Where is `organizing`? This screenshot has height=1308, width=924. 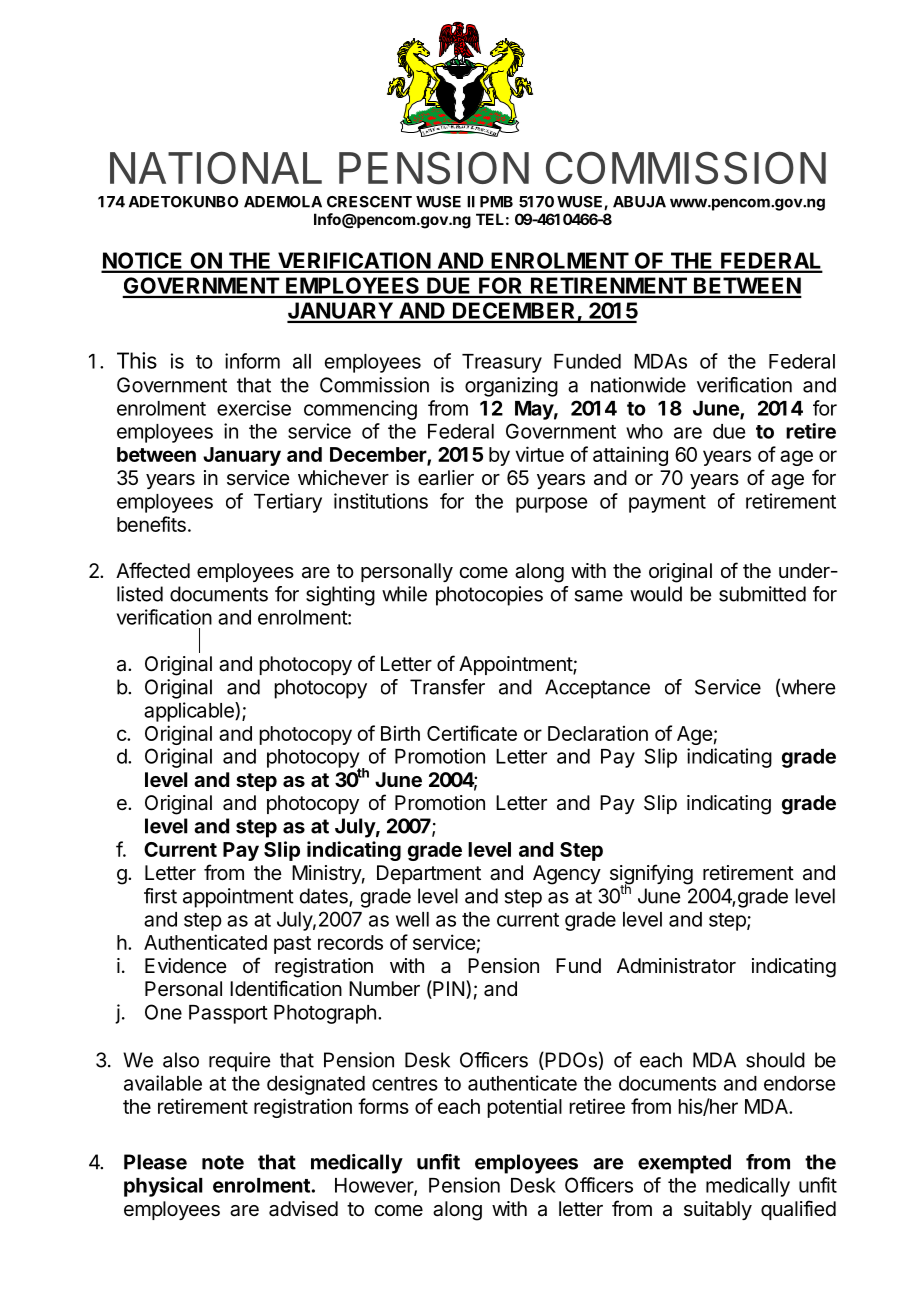 organizing is located at coordinates (511, 387).
